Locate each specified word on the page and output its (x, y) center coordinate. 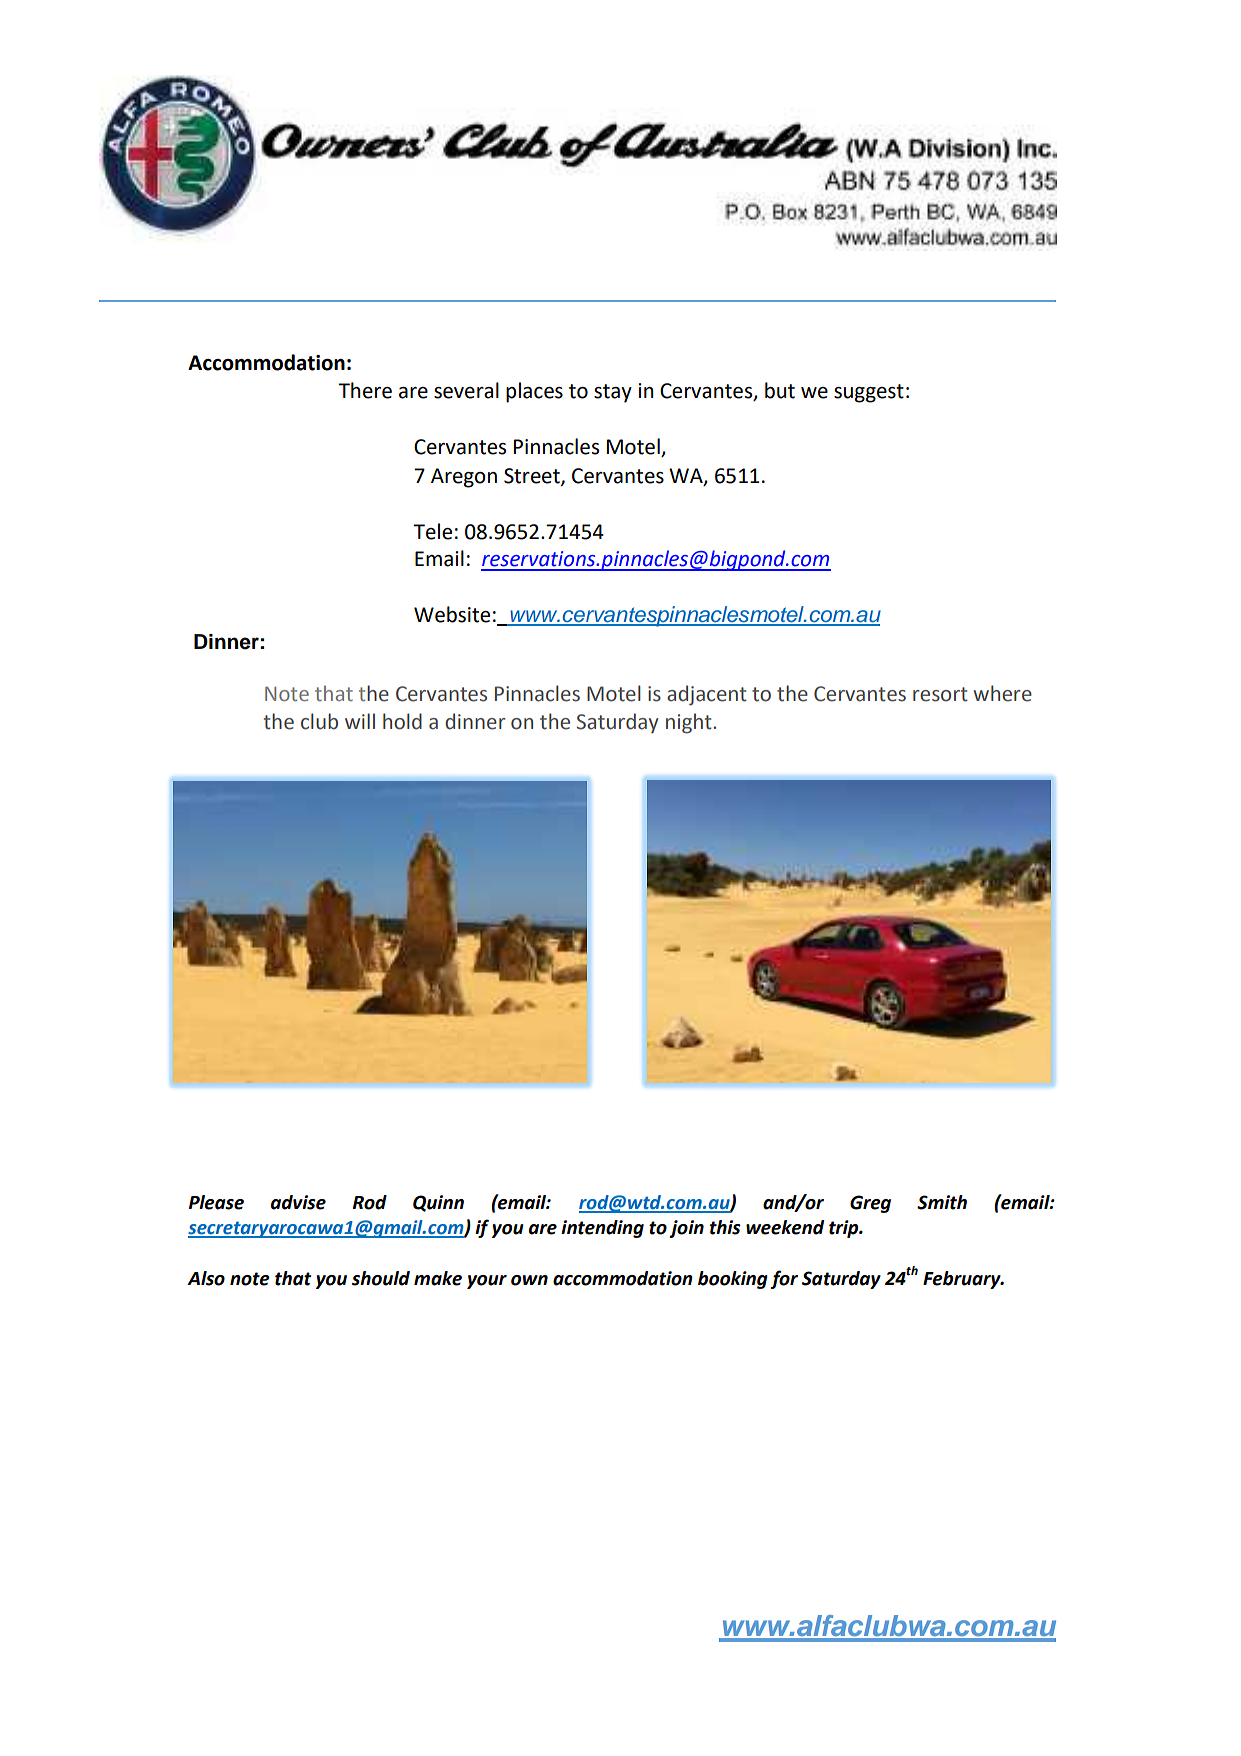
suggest (869, 393)
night (690, 723)
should (381, 1278)
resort (940, 694)
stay (613, 393)
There (365, 390)
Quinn (438, 1203)
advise (298, 1202)
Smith (942, 1202)
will (360, 721)
